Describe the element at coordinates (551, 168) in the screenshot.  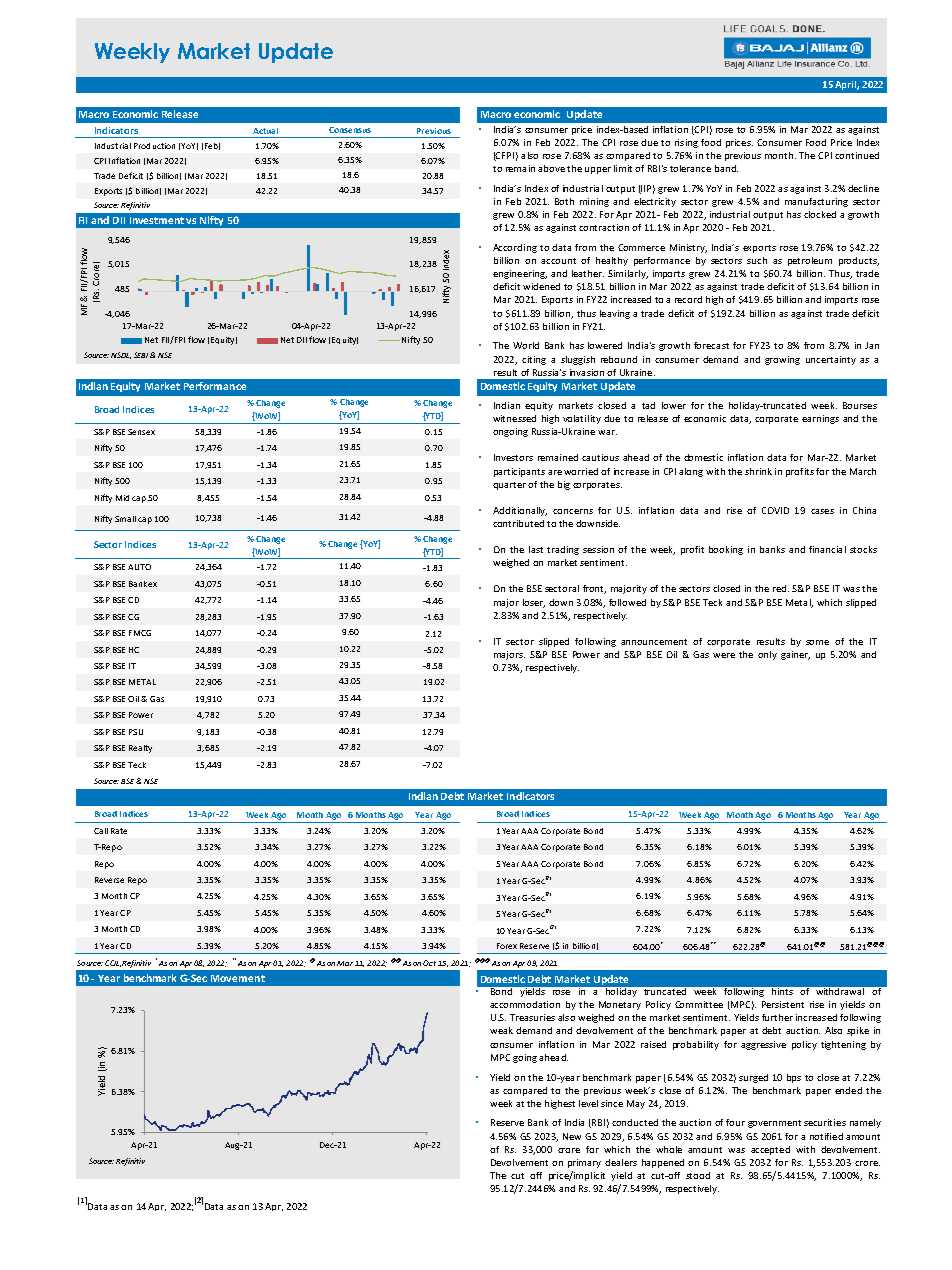
I see `above` at that location.
